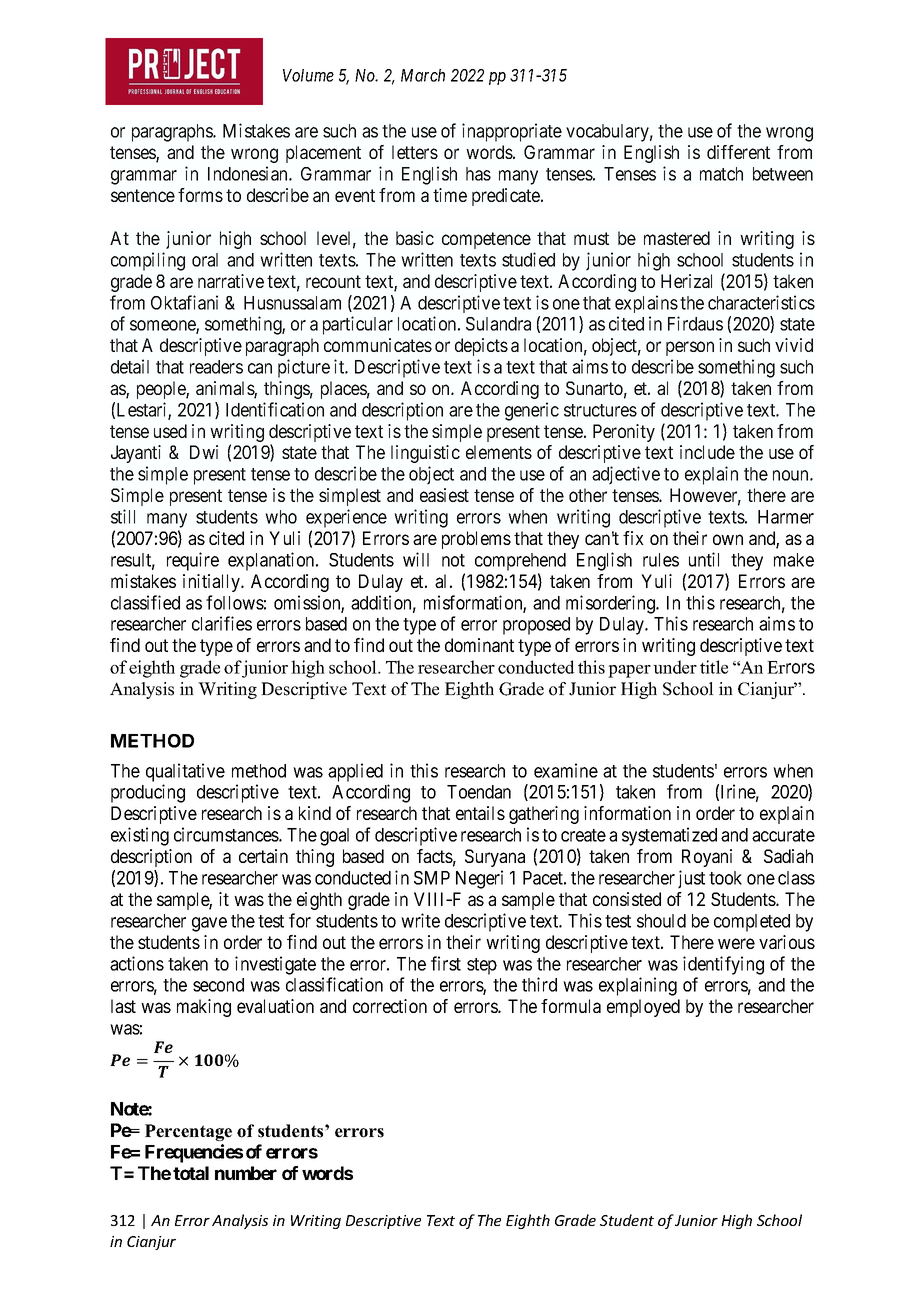  I want to click on different, so click(738, 152).
